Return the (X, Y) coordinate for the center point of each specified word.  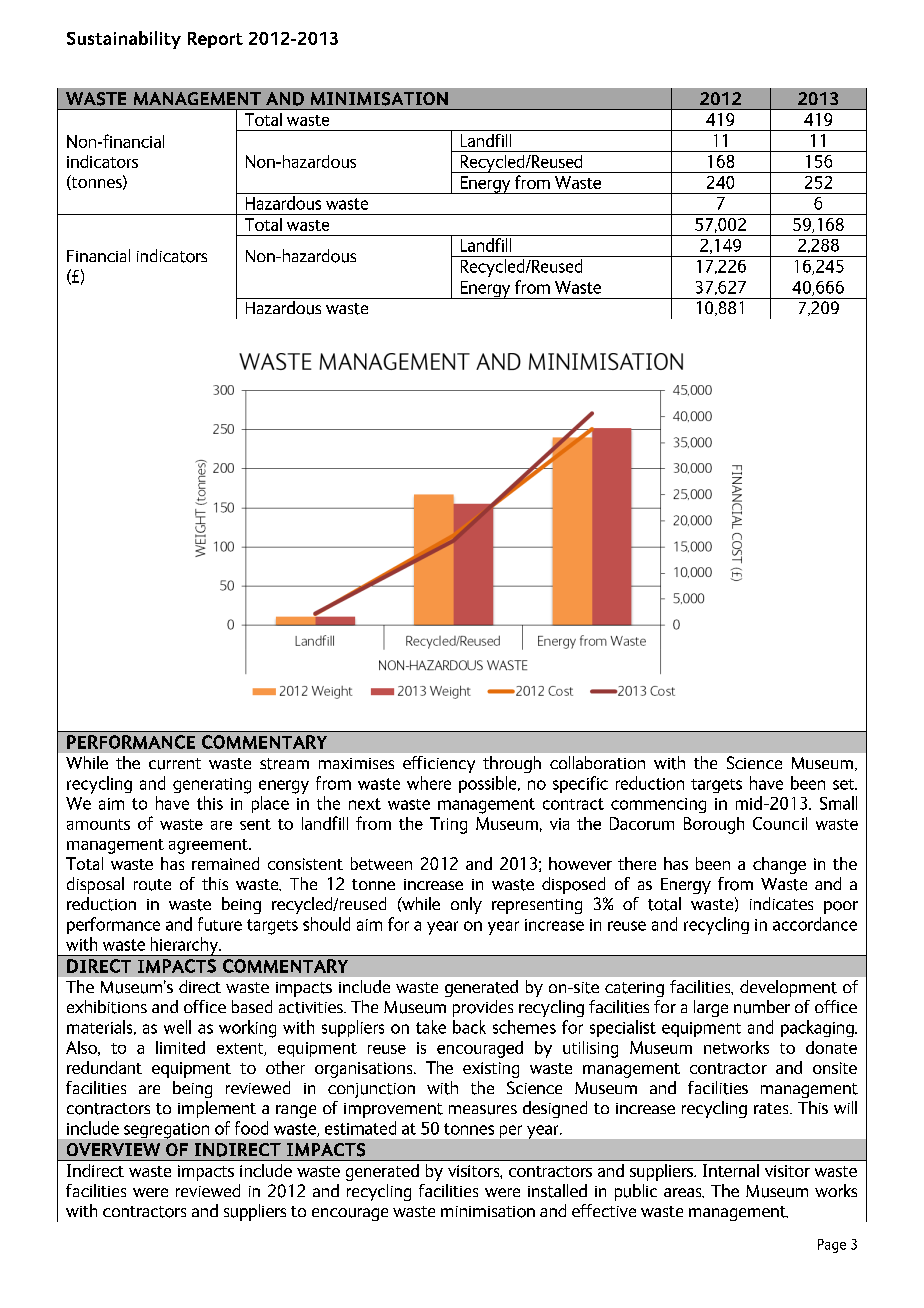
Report (215, 40)
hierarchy (184, 946)
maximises (356, 763)
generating (212, 786)
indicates (781, 903)
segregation (166, 1131)
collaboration (597, 762)
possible (489, 784)
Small (838, 803)
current (175, 764)
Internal (731, 1170)
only (466, 905)
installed (557, 1191)
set (845, 784)
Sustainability (124, 40)
